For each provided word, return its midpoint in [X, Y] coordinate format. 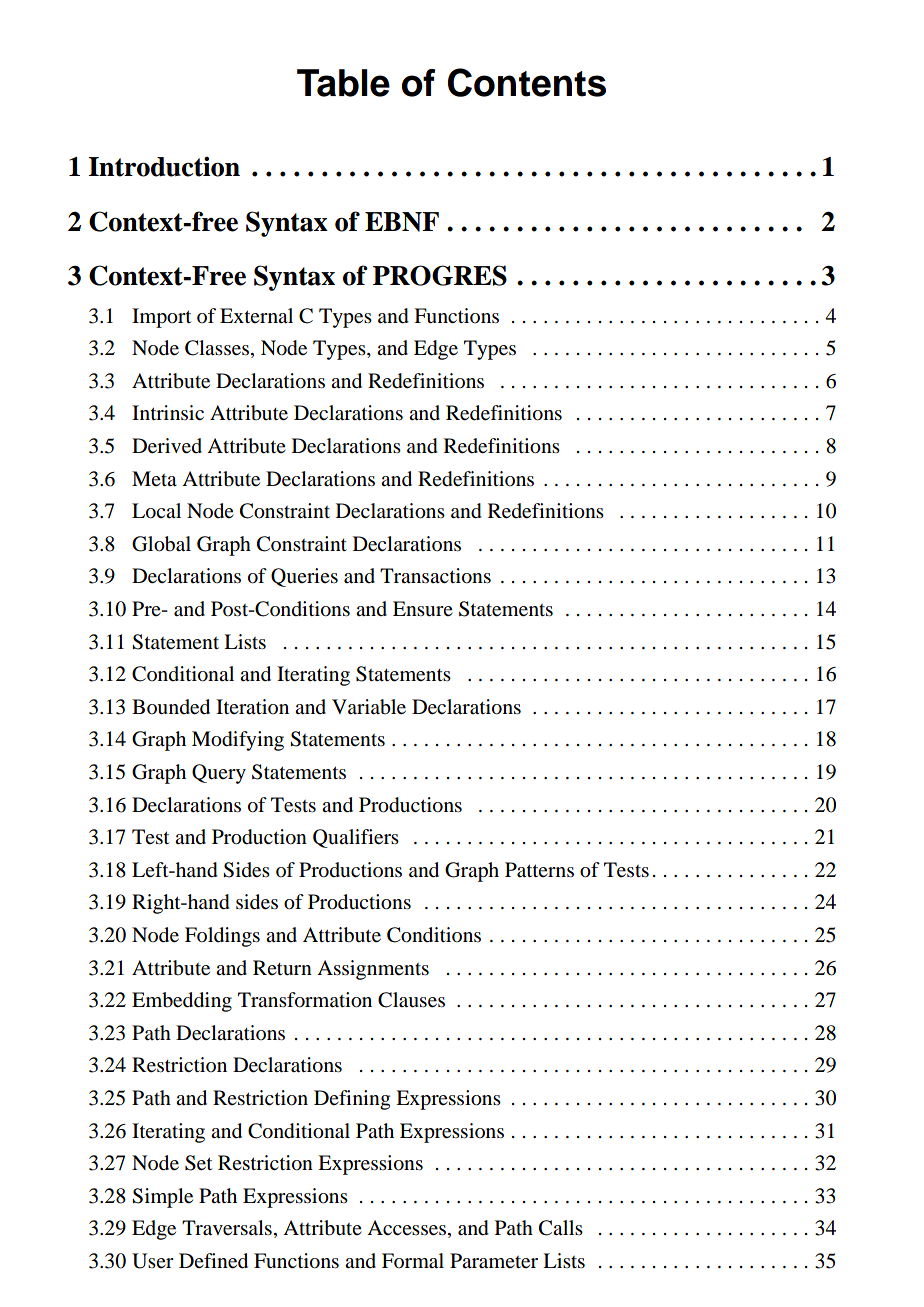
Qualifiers [356, 838]
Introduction [164, 166]
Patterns [539, 870]
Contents [527, 82]
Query [219, 774]
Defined [213, 1261]
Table [343, 83]
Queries [304, 577]
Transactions [435, 576]
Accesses [408, 1229]
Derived [167, 446]
